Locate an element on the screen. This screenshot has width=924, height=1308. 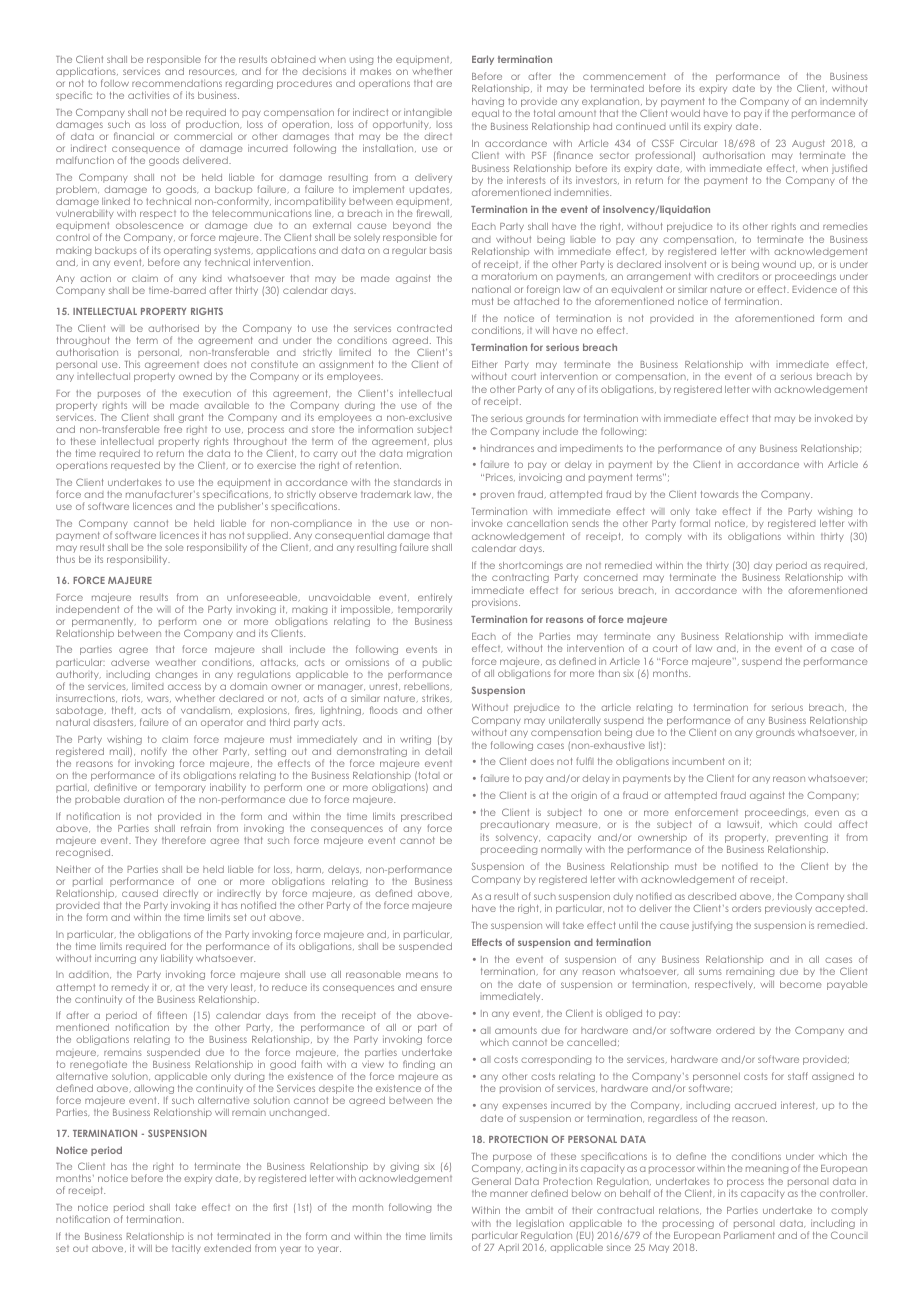
General is located at coordinates (491, 1181).
